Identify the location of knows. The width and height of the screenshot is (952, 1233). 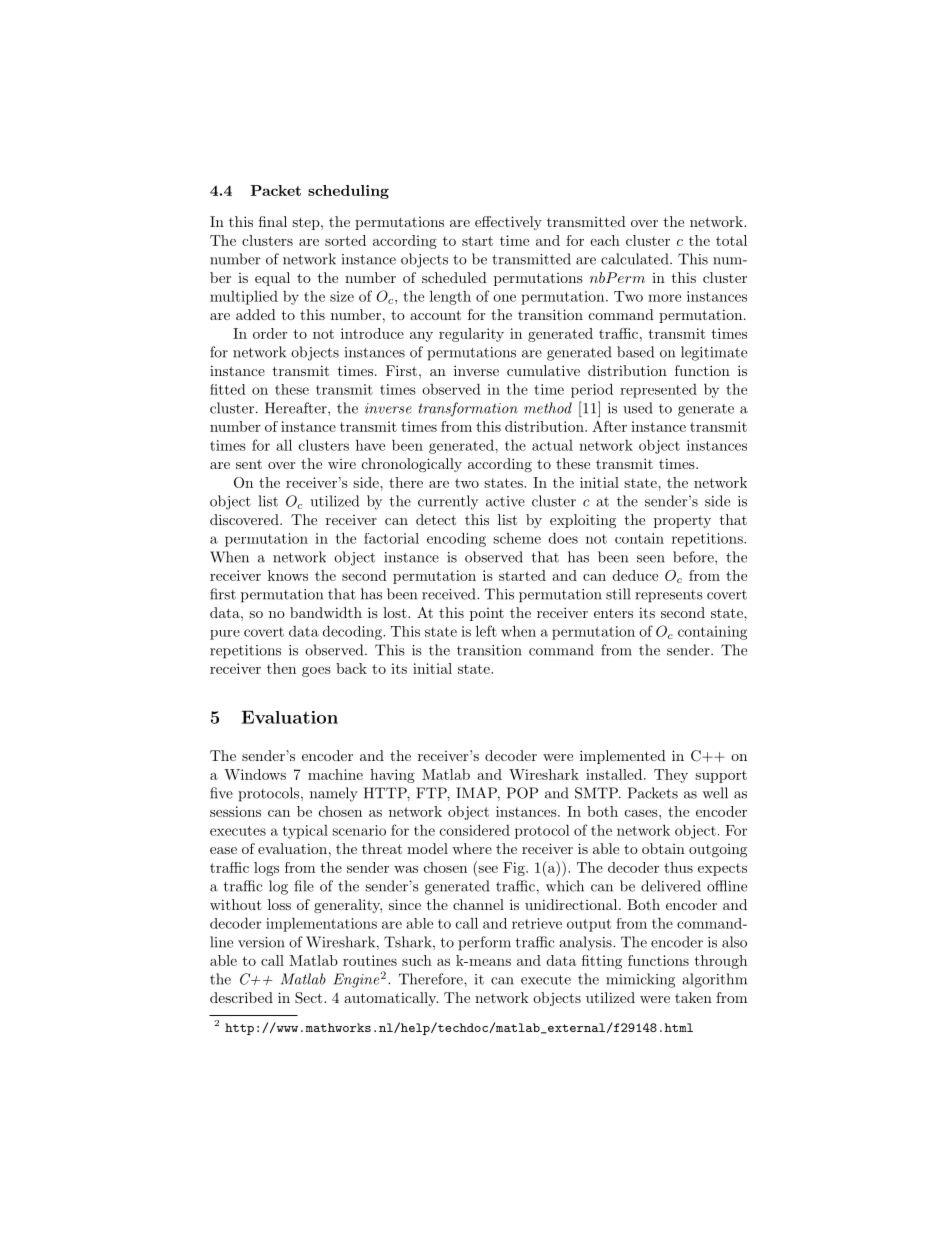
(288, 575).
